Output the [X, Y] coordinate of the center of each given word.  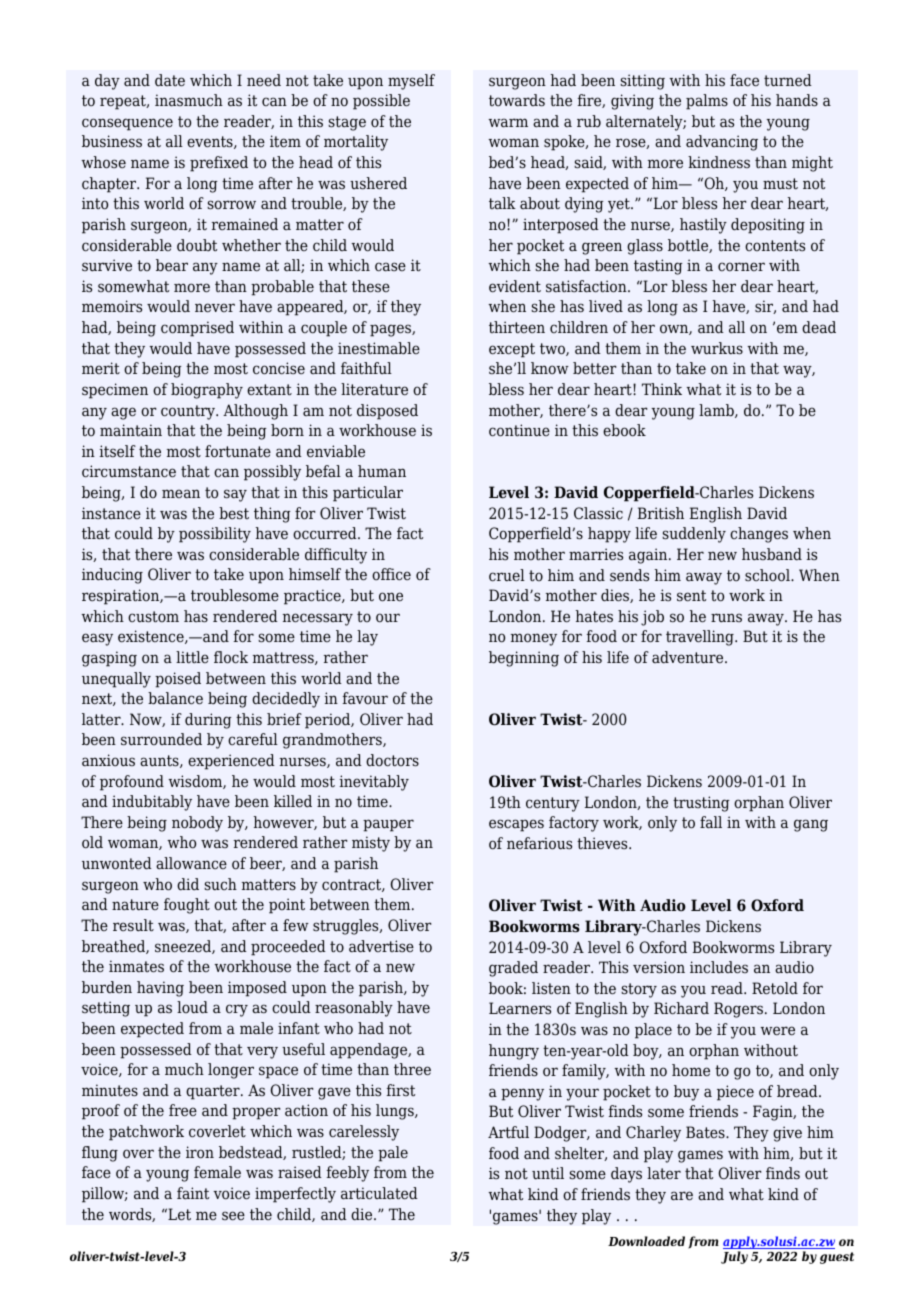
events [211, 142]
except [512, 350]
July [734, 1257]
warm [508, 123]
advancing [722, 143]
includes [719, 967]
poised [178, 680]
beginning [524, 659]
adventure [689, 657]
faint [193, 1193]
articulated [379, 1193]
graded [513, 969]
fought [187, 906]
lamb [717, 411]
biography [207, 391]
